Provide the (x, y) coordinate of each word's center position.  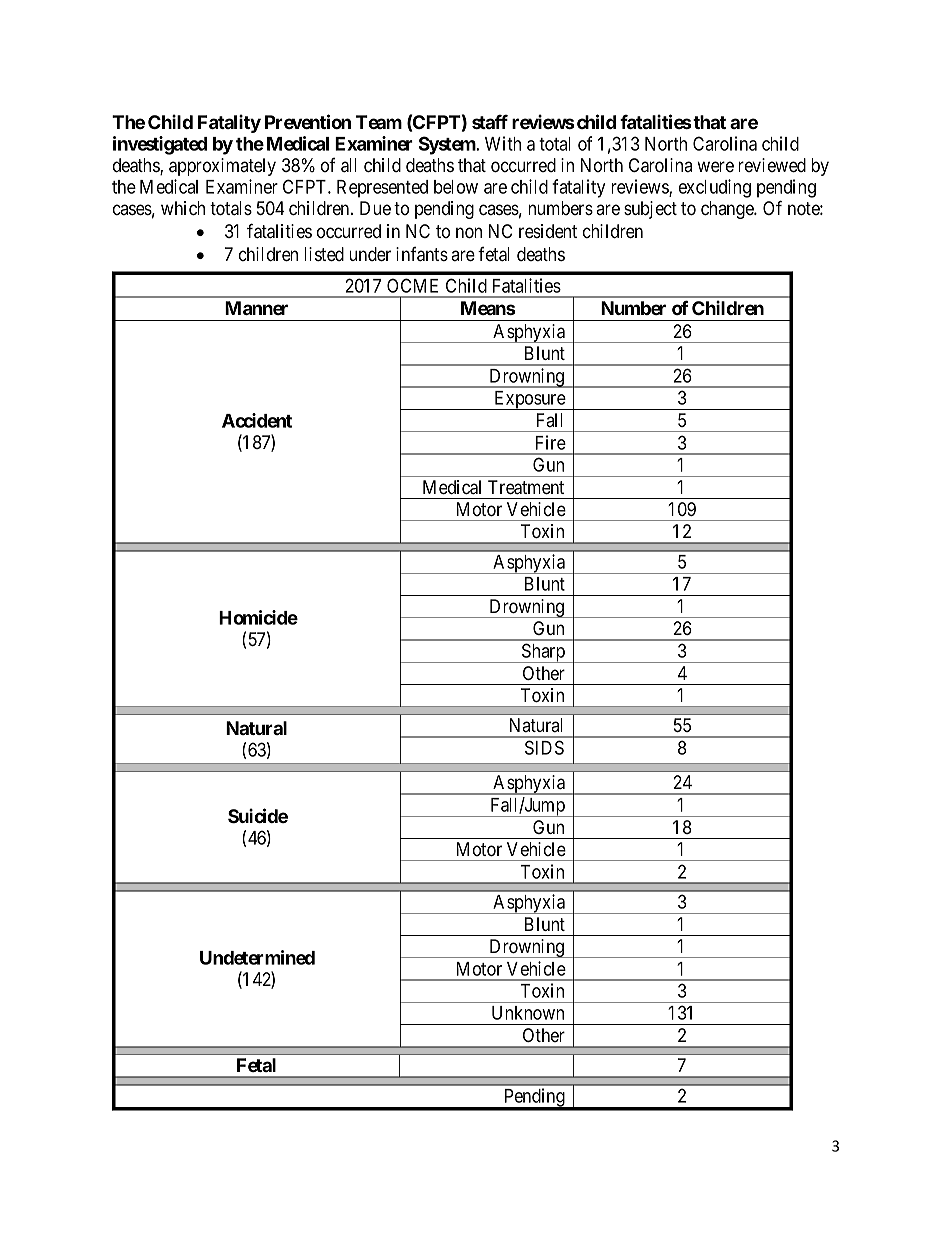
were (715, 166)
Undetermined (257, 957)
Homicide (258, 617)
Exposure (529, 400)
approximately (222, 167)
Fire (551, 442)
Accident (257, 420)
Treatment (526, 487)
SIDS (544, 747)
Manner (256, 308)
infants (422, 254)
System (447, 145)
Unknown (528, 1013)
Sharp (543, 653)
